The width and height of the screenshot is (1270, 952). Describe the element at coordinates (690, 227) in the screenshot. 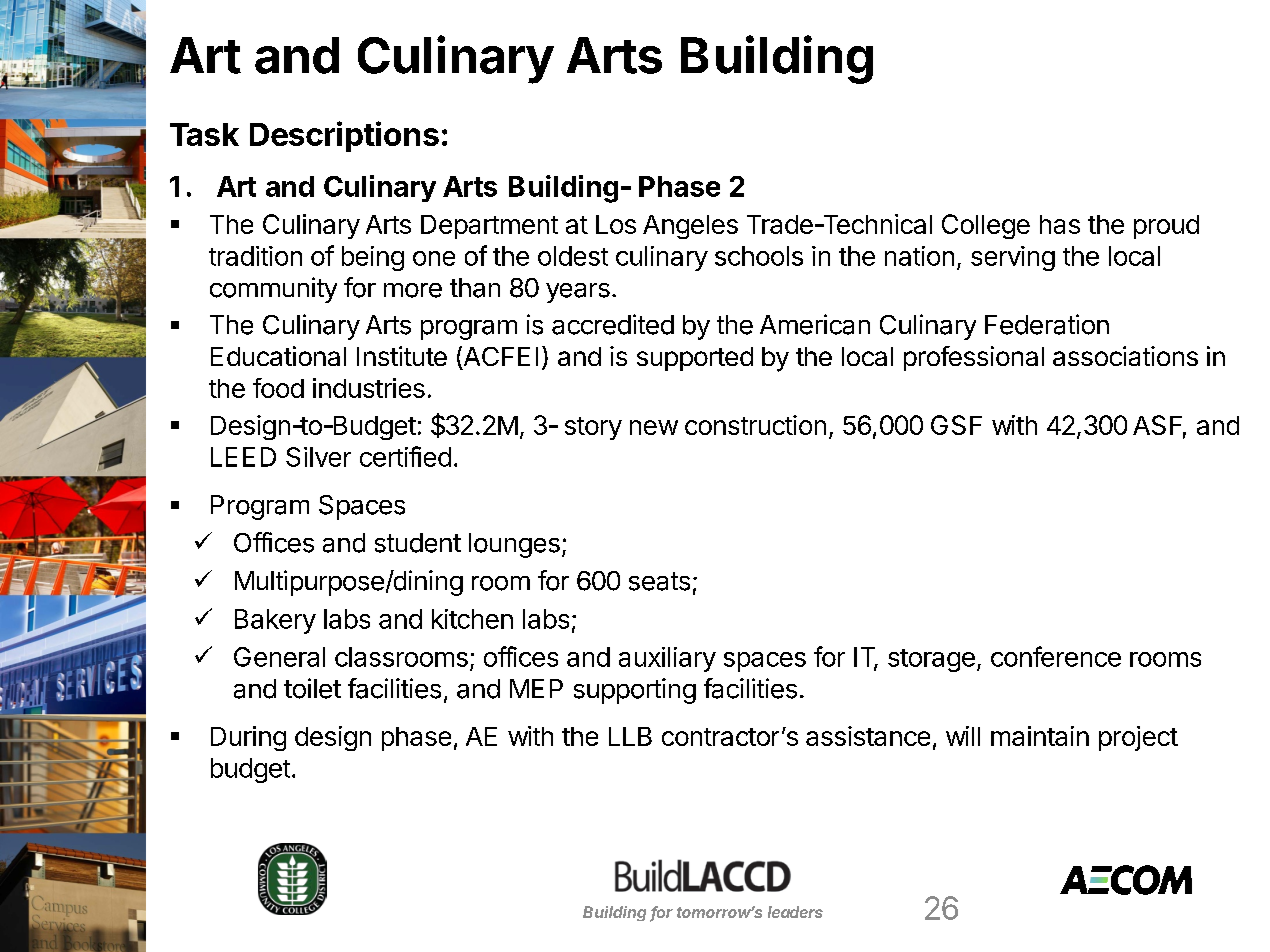

I see `Angeles` at that location.
